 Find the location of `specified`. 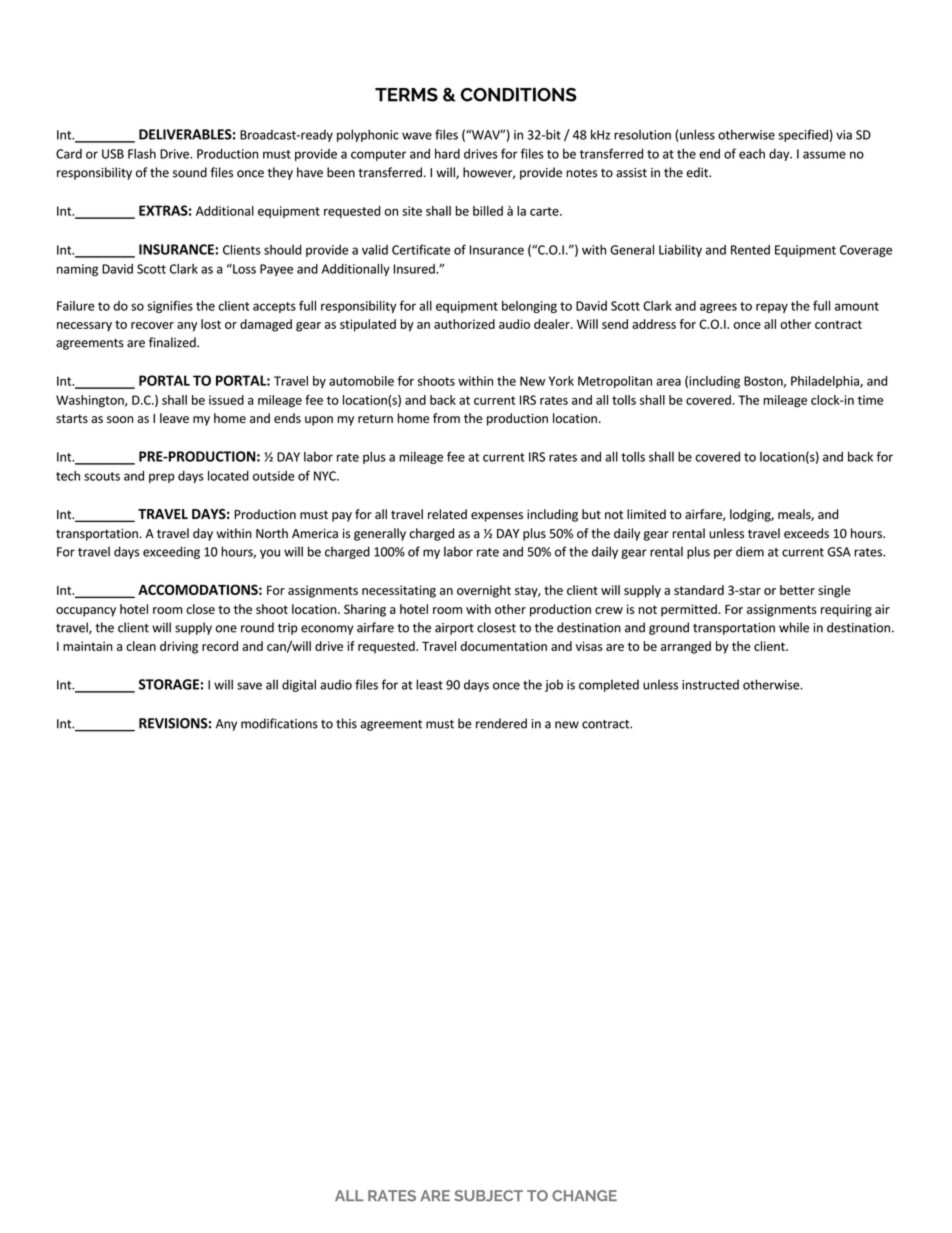

specified is located at coordinates (803, 135).
